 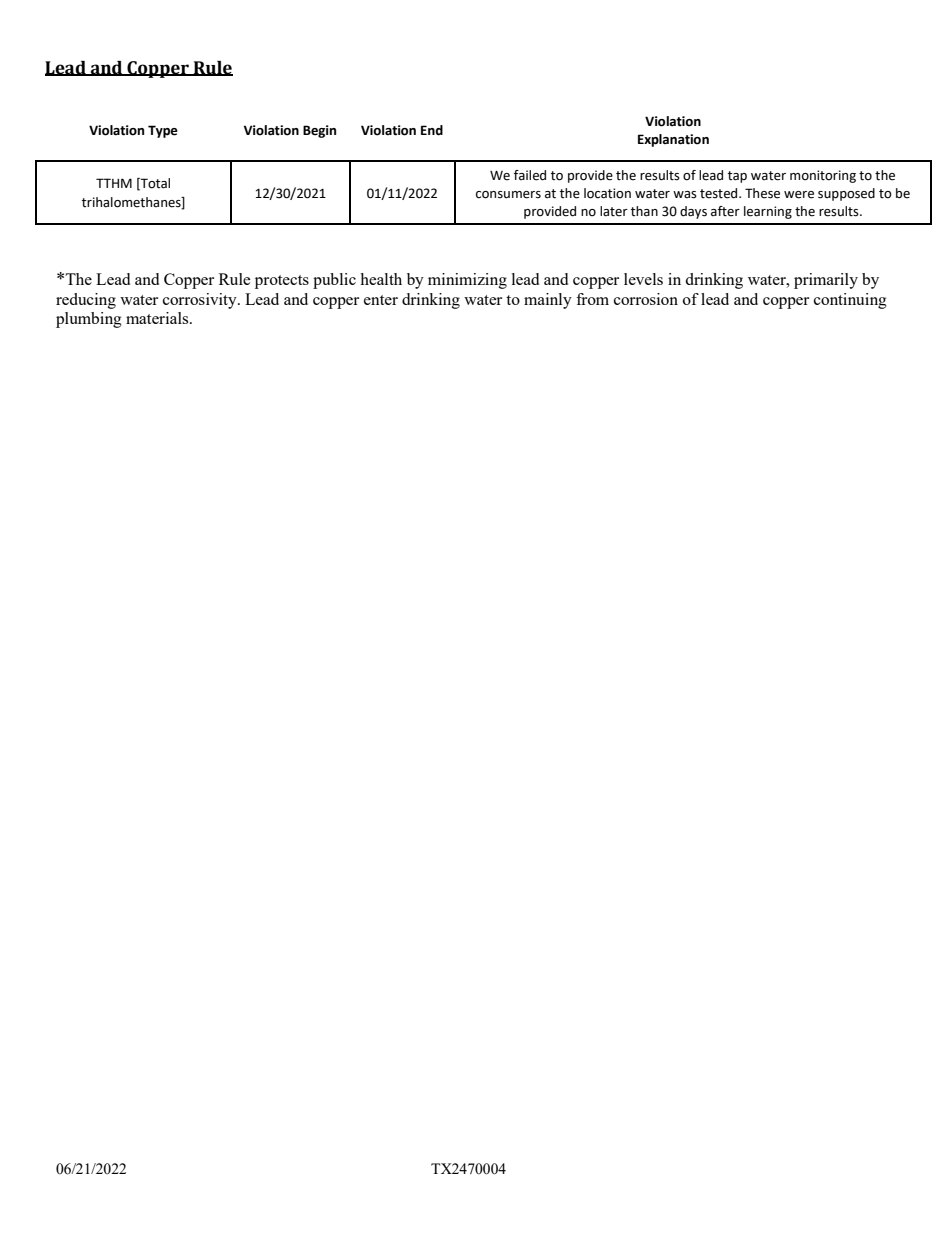 I want to click on consumers, so click(x=508, y=195).
